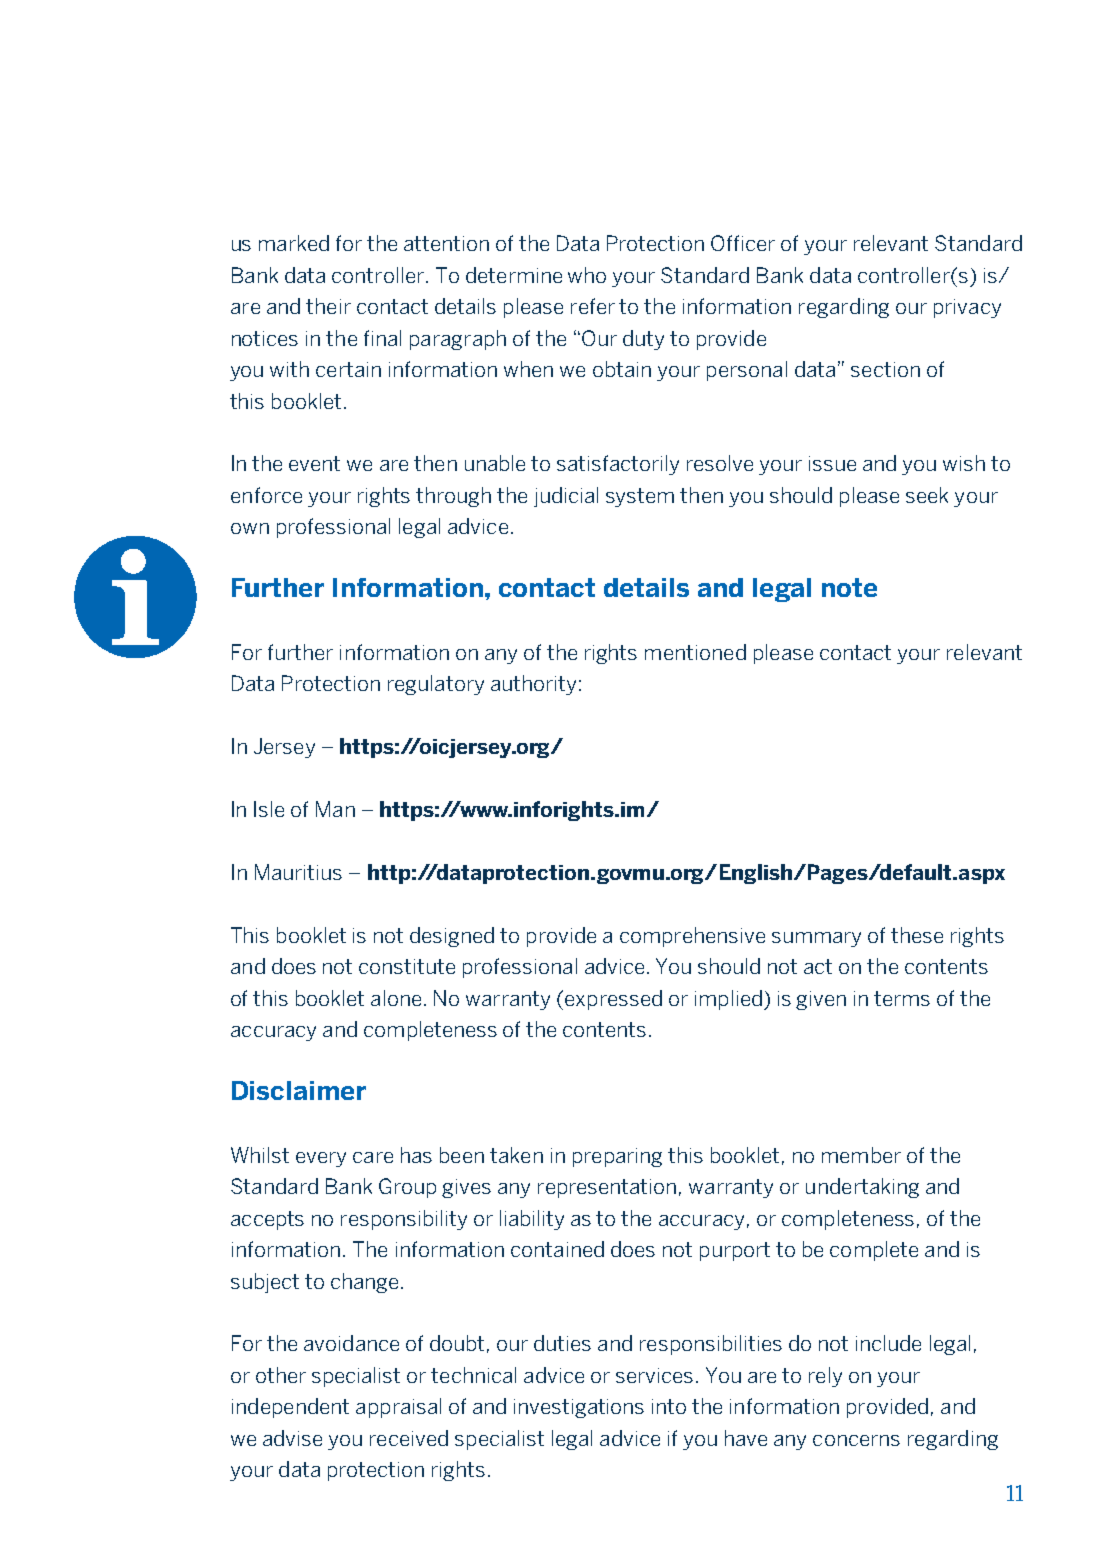 This document has height=1559, width=1098. I want to click on expressed, so click(613, 1000).
